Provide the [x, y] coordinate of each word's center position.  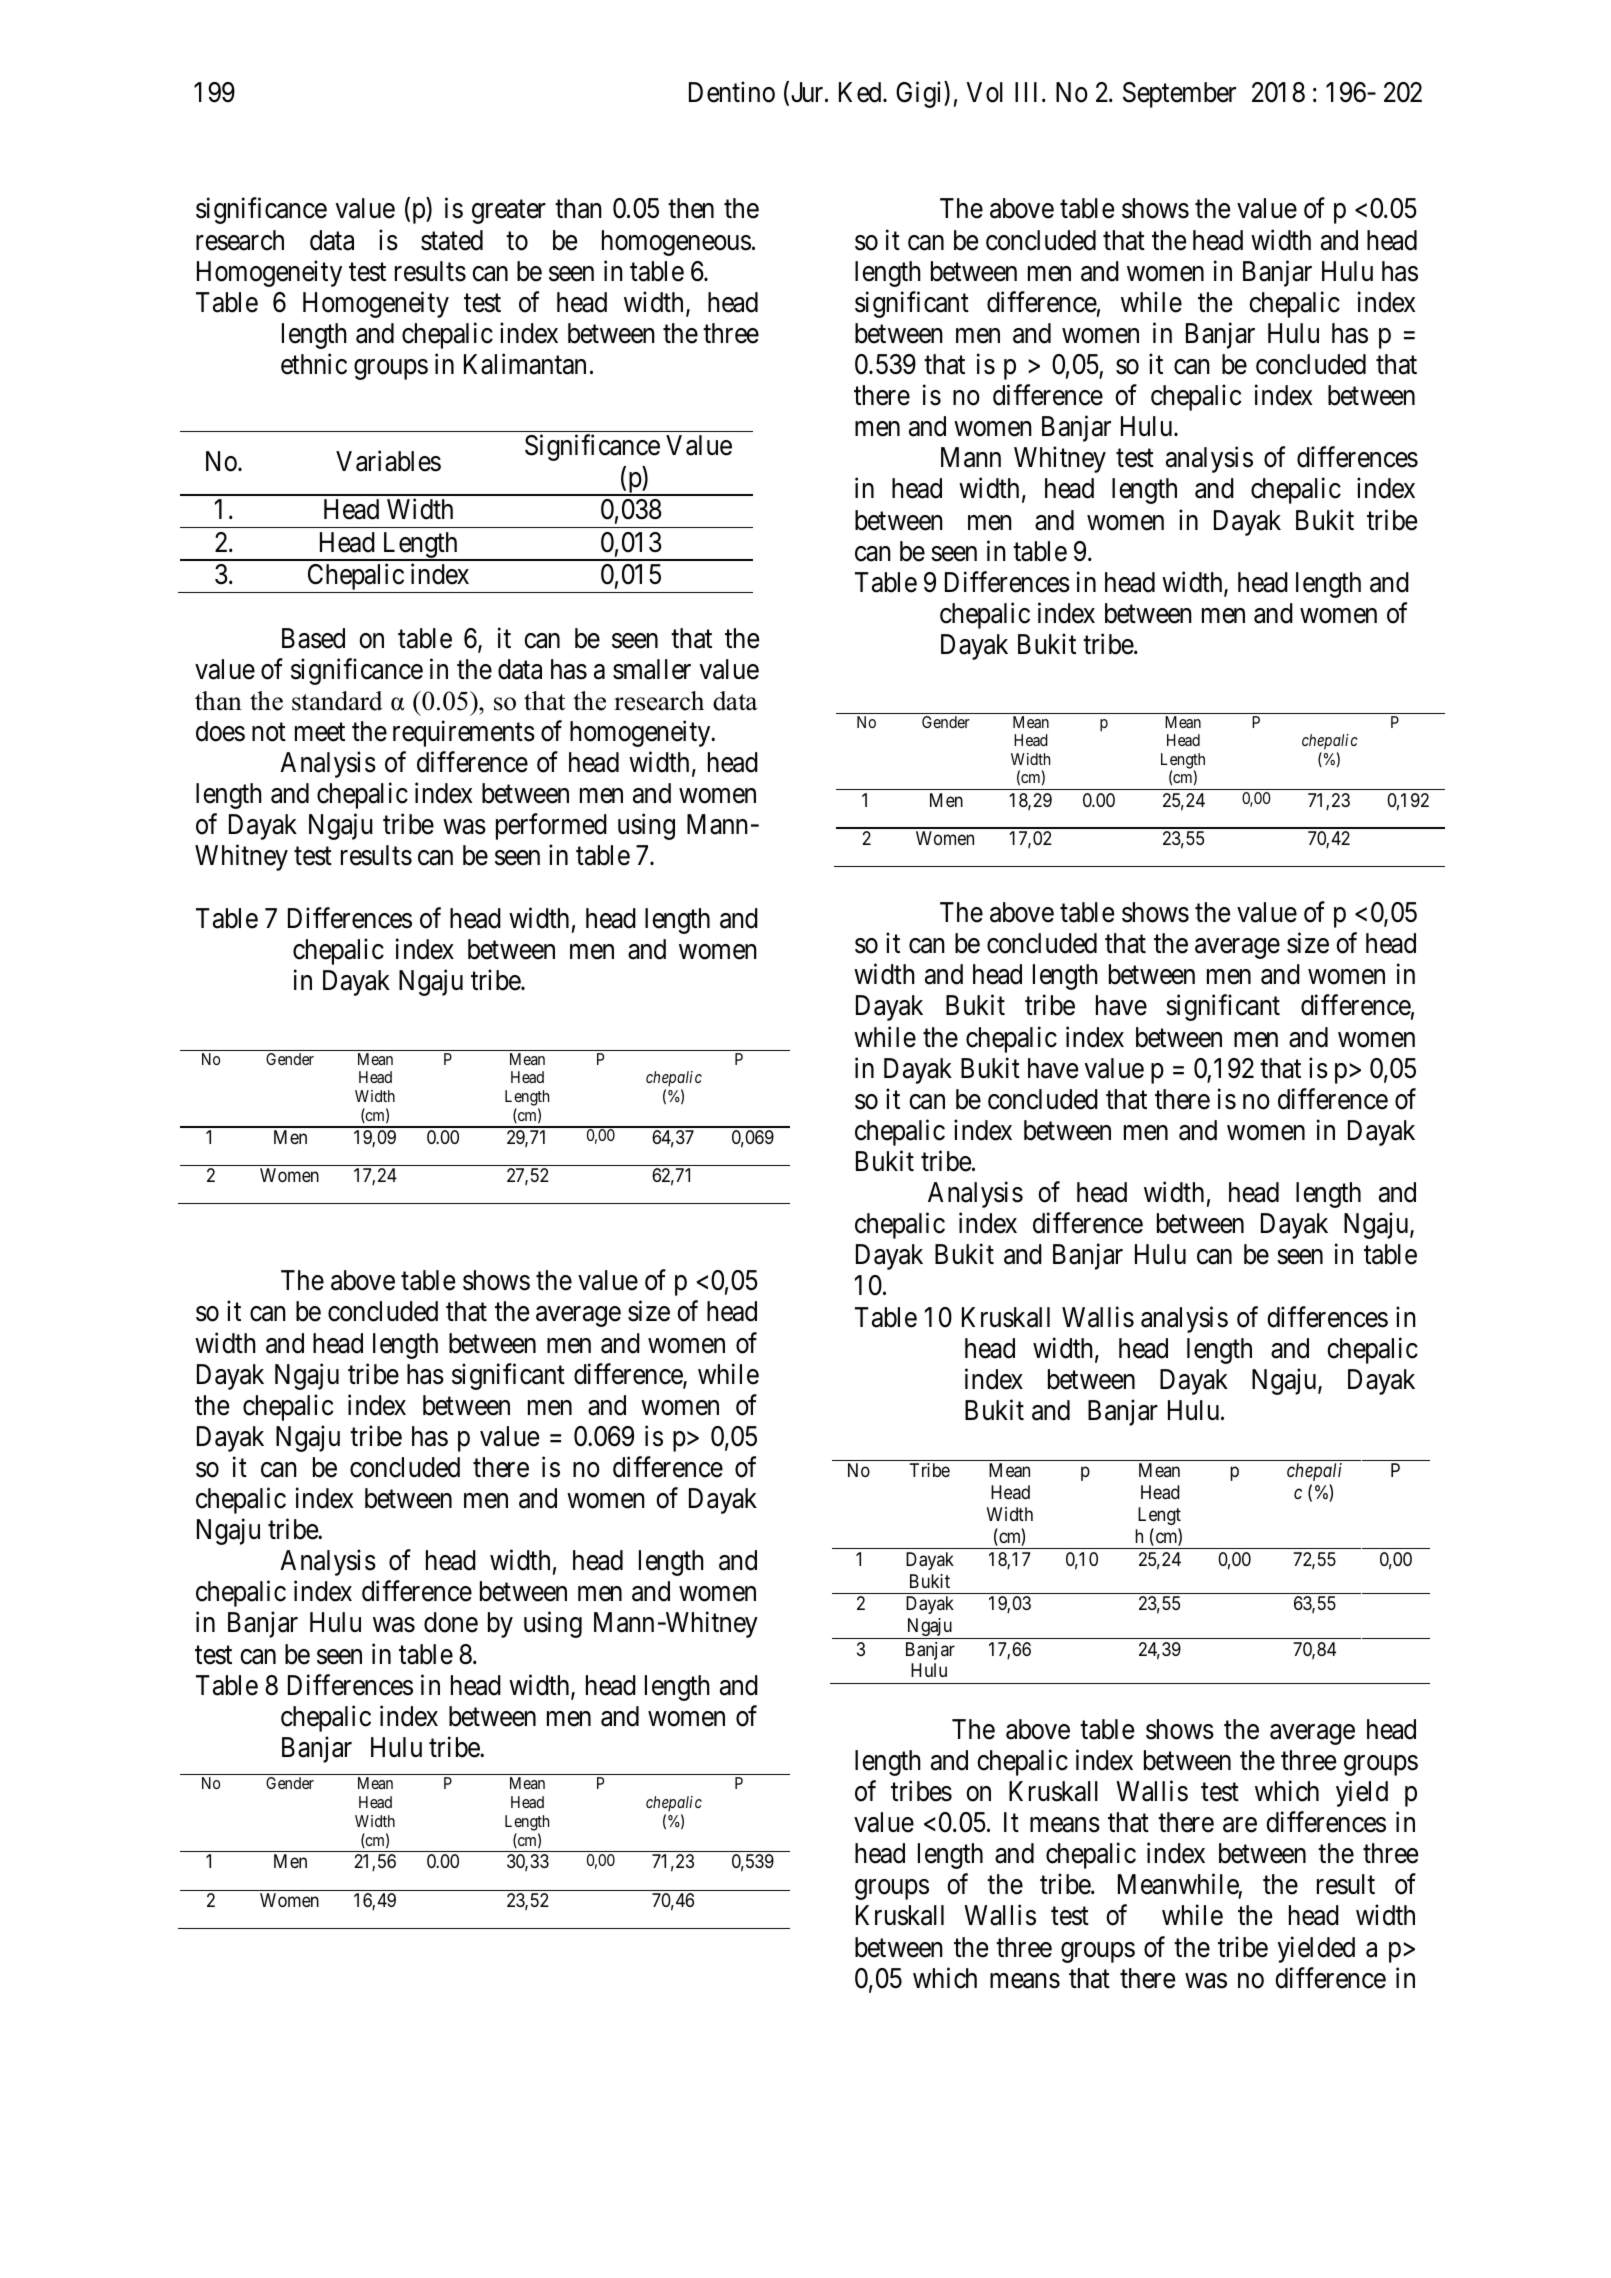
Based [313, 638]
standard [337, 701]
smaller [652, 669]
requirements [464, 734]
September [1179, 95]
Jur [808, 92]
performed [551, 827]
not [269, 733]
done [451, 1622]
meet [320, 733]
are [1240, 1825]
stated [452, 240]
